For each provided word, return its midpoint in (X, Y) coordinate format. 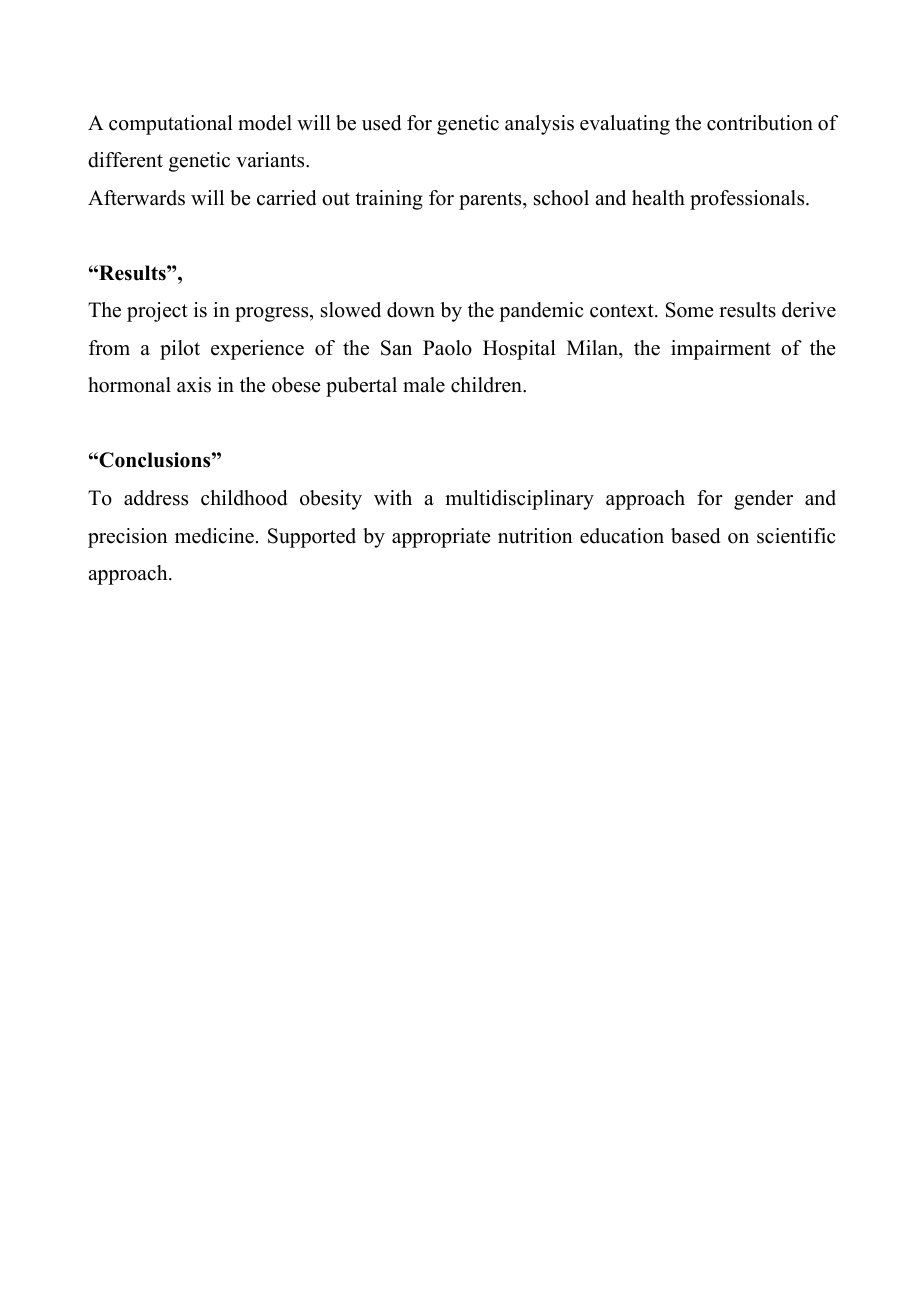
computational (171, 125)
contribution (760, 123)
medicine (214, 536)
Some (690, 310)
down (411, 310)
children (487, 385)
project (157, 312)
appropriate (441, 538)
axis (194, 385)
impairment (721, 350)
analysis (539, 125)
